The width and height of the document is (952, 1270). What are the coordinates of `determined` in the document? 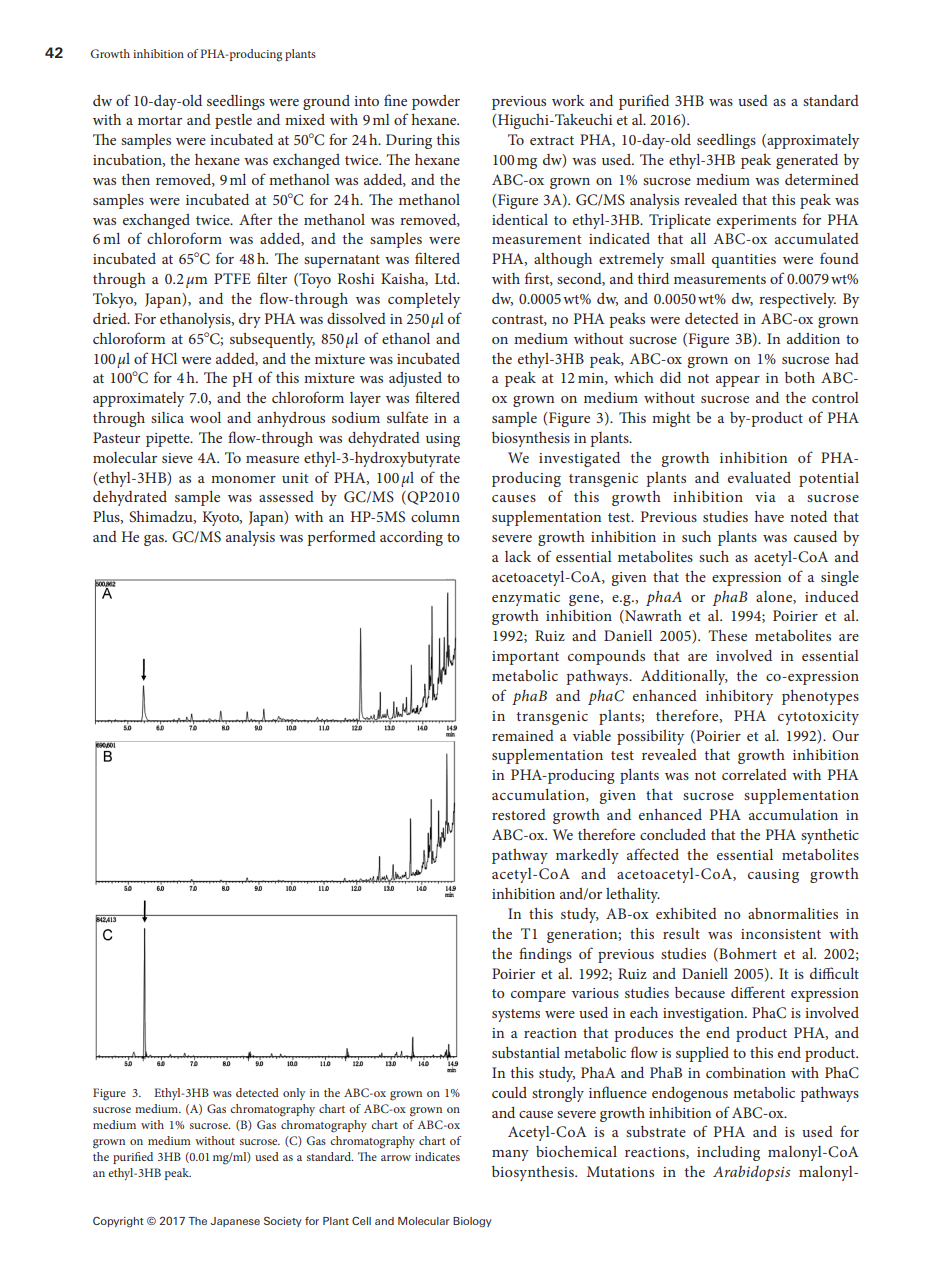 It's located at (822, 179).
